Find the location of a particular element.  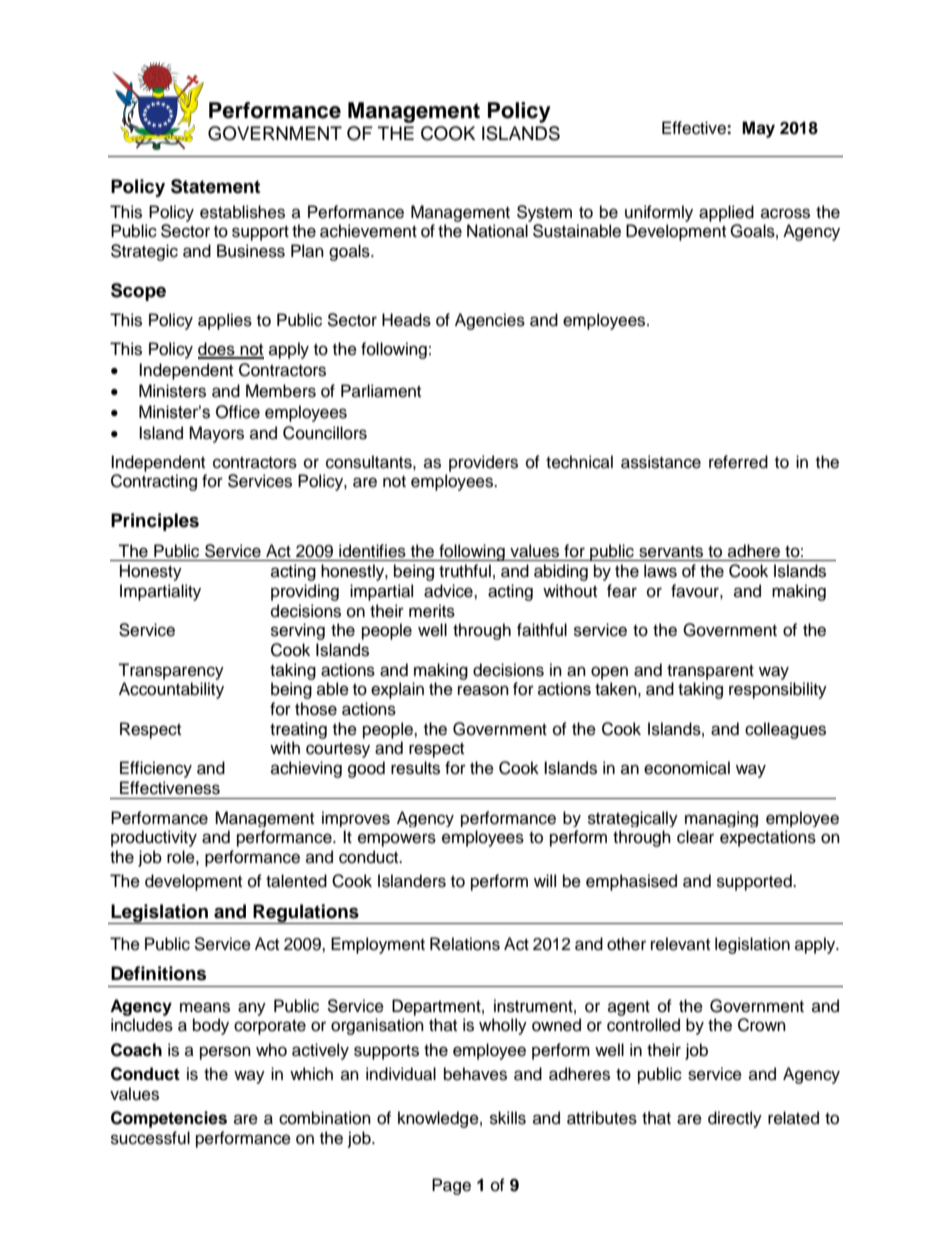

National is located at coordinates (497, 231).
